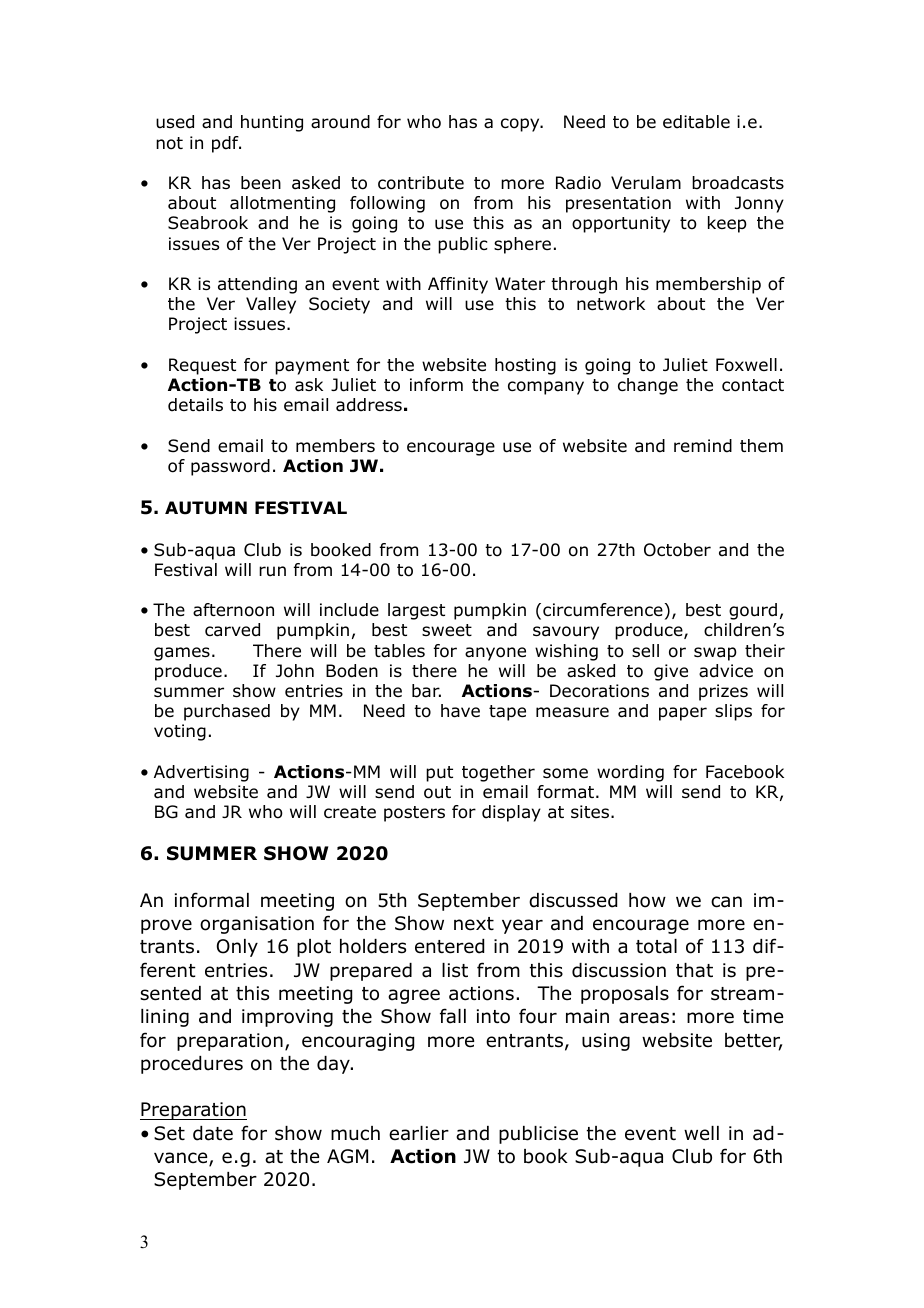  What do you see at coordinates (213, 1133) in the image?
I see `date` at bounding box center [213, 1133].
